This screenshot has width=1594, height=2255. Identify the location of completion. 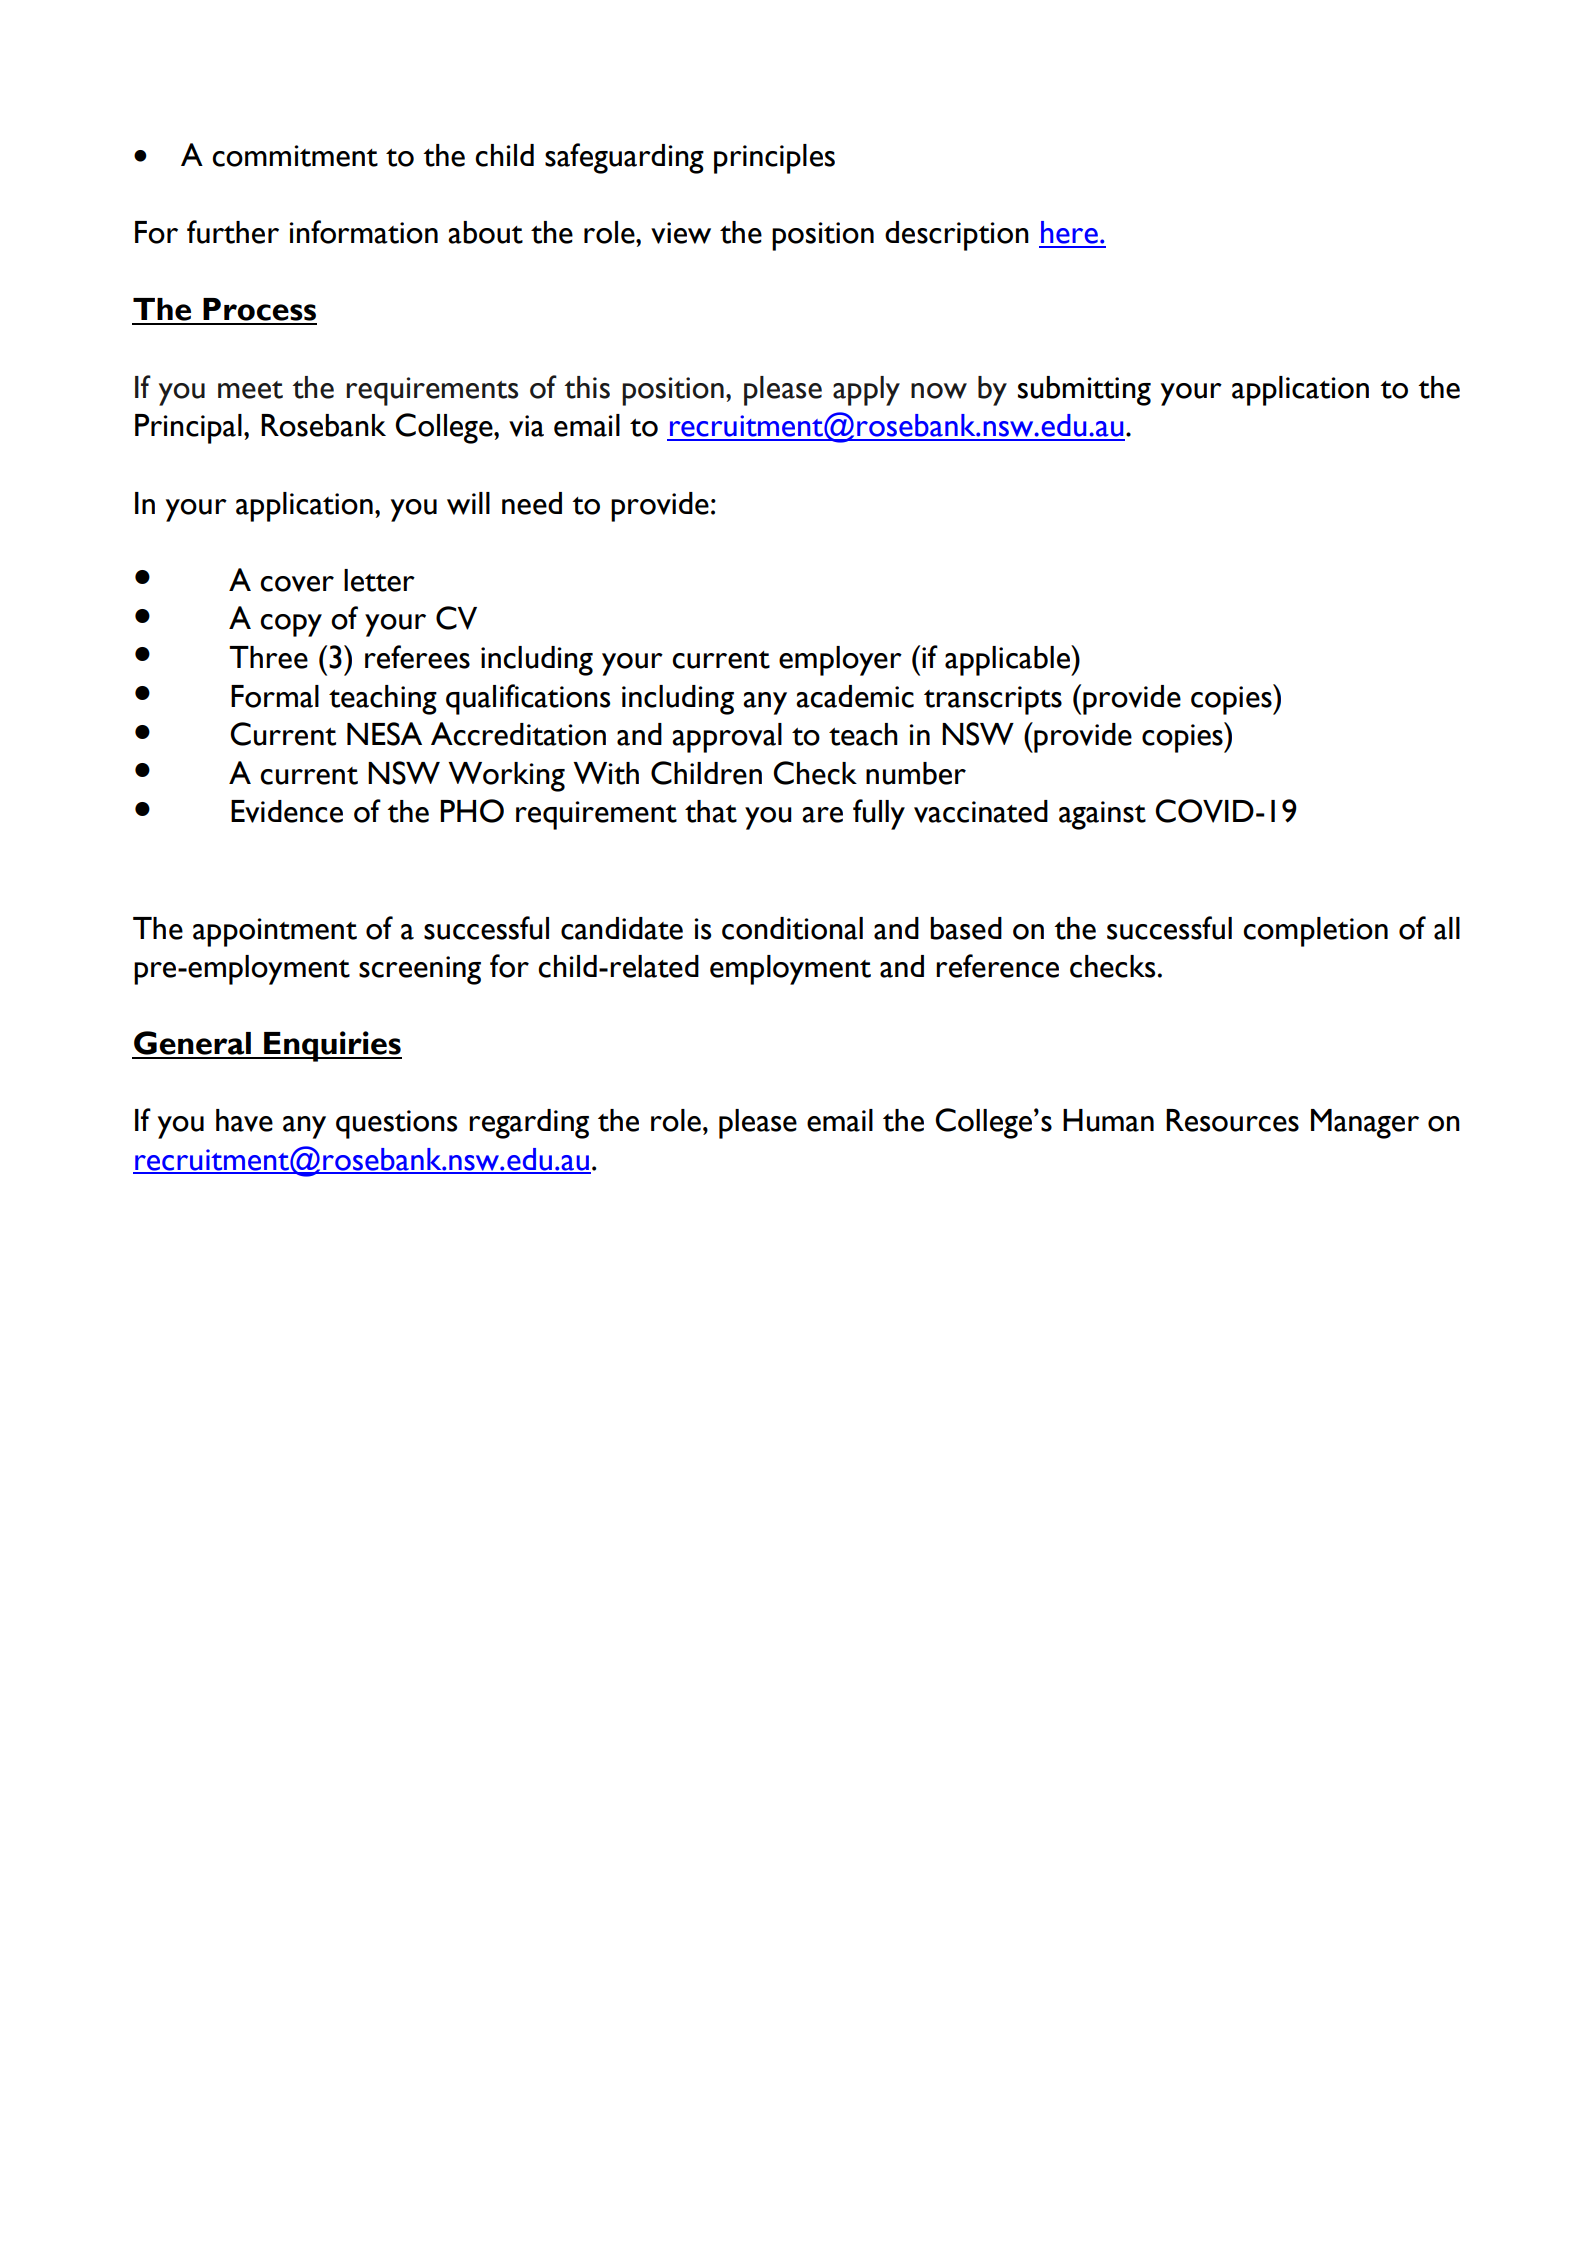
(1315, 932).
